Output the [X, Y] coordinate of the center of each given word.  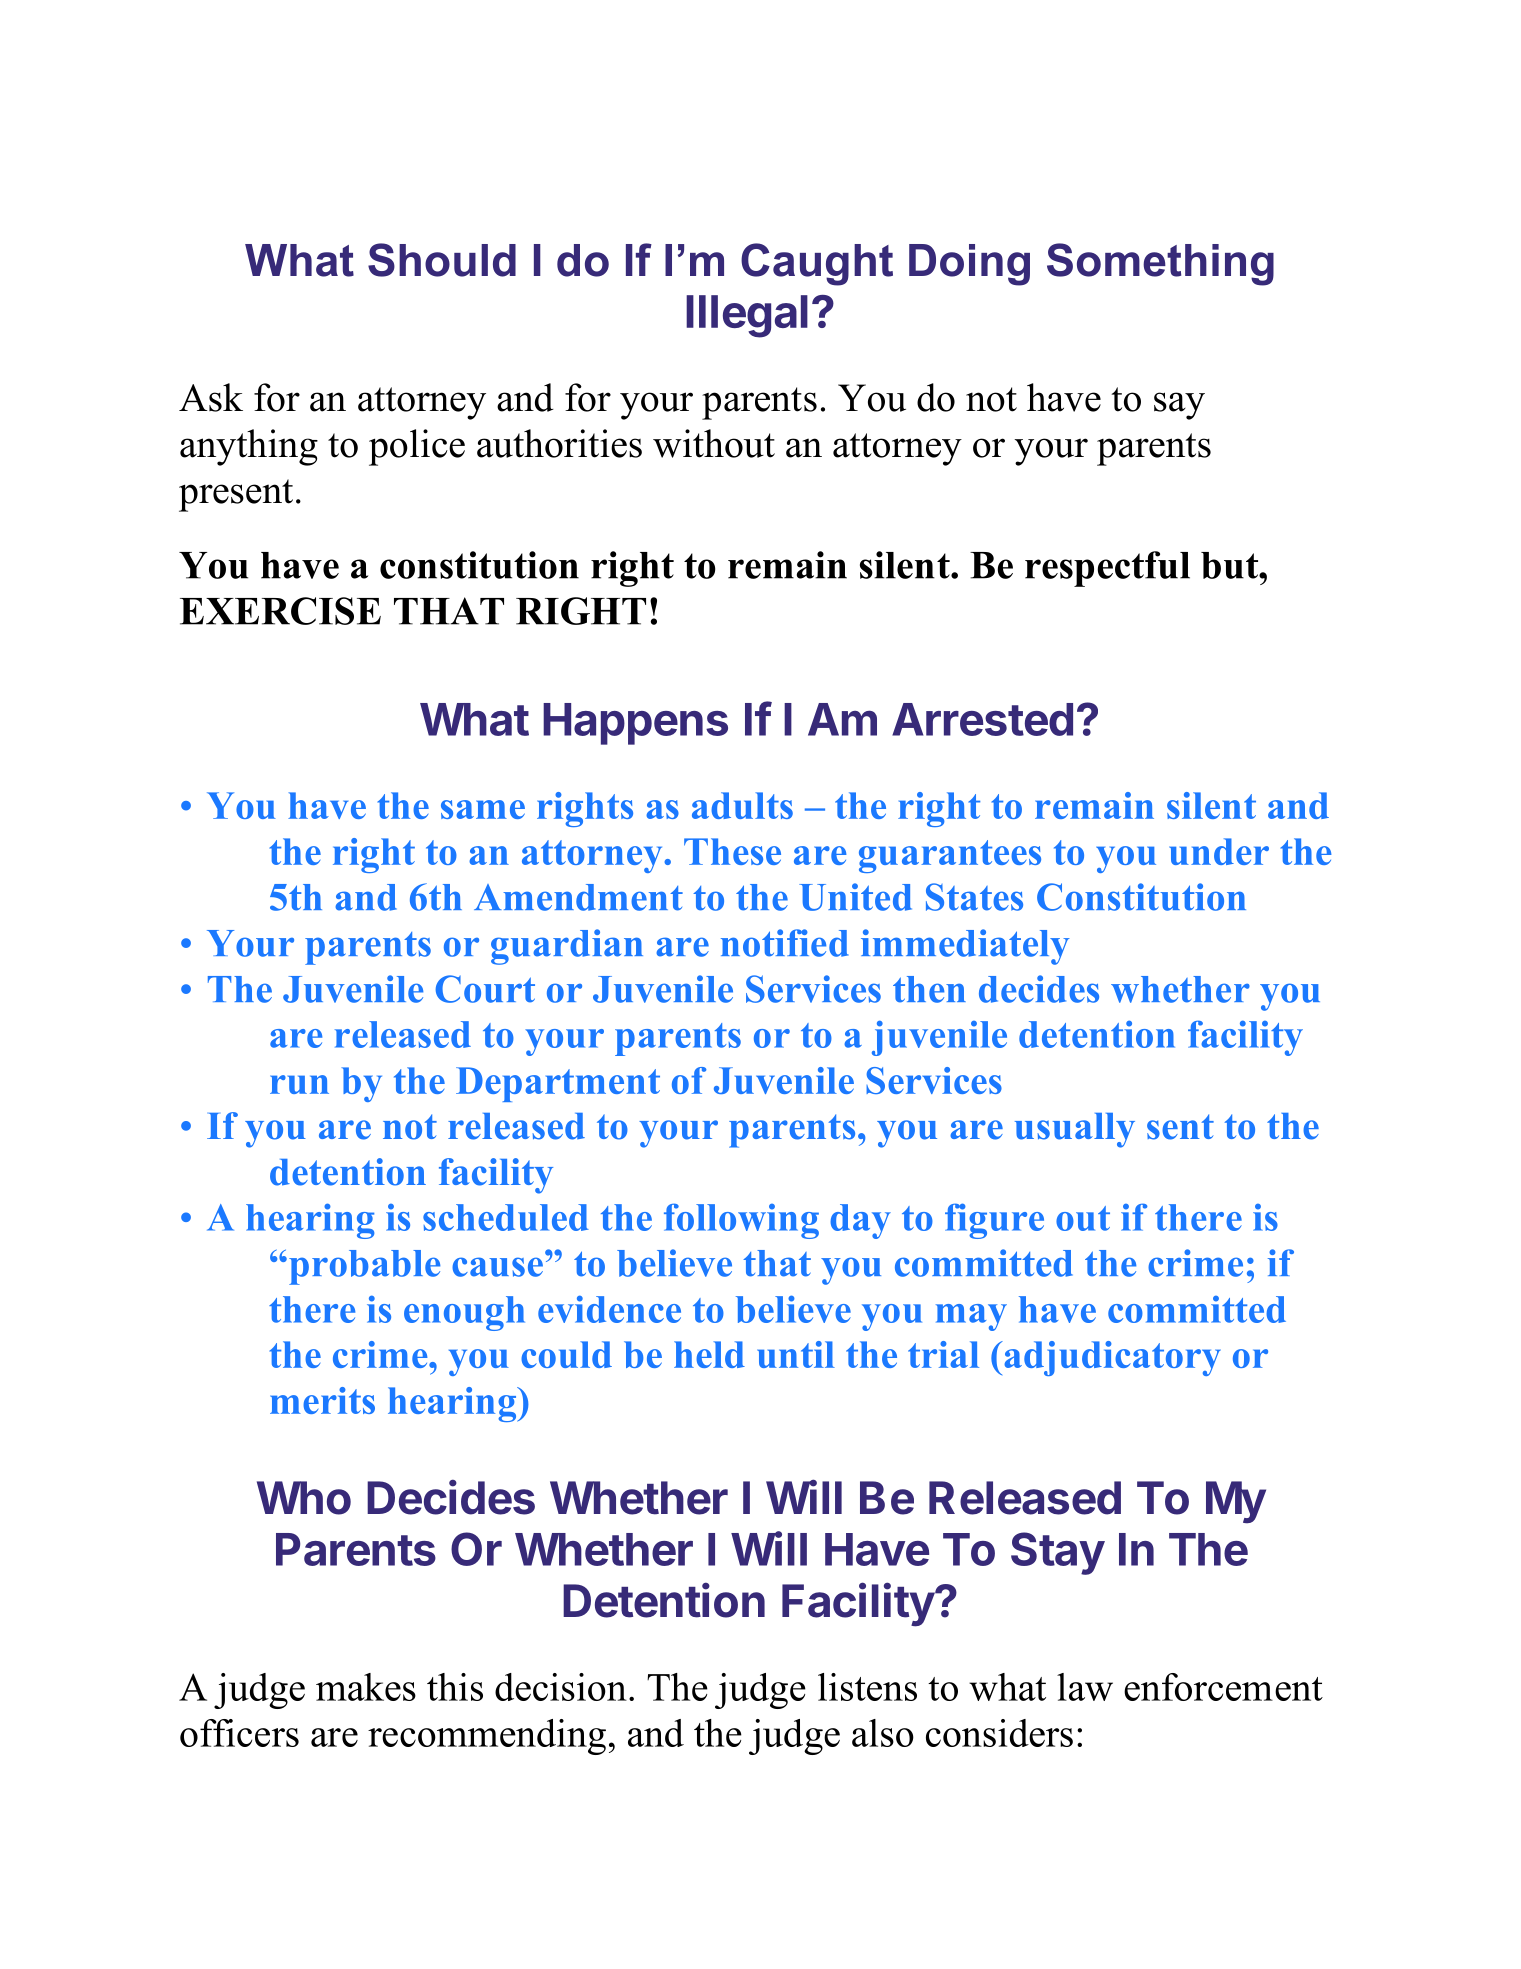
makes [366, 1687]
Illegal [747, 316]
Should [442, 260]
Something [1160, 264]
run [299, 1084]
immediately [965, 947]
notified [785, 943]
